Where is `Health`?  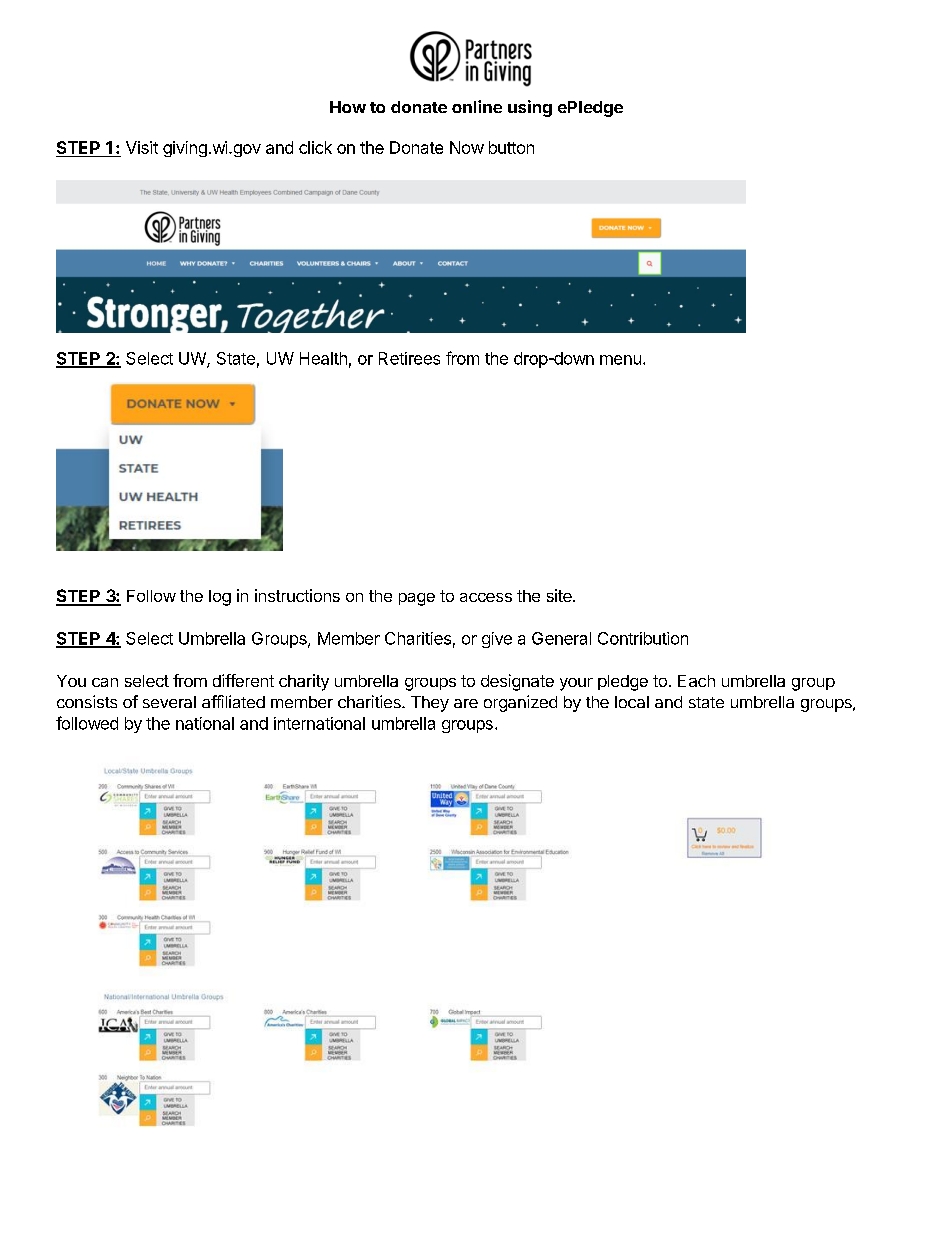 Health is located at coordinates (323, 358).
